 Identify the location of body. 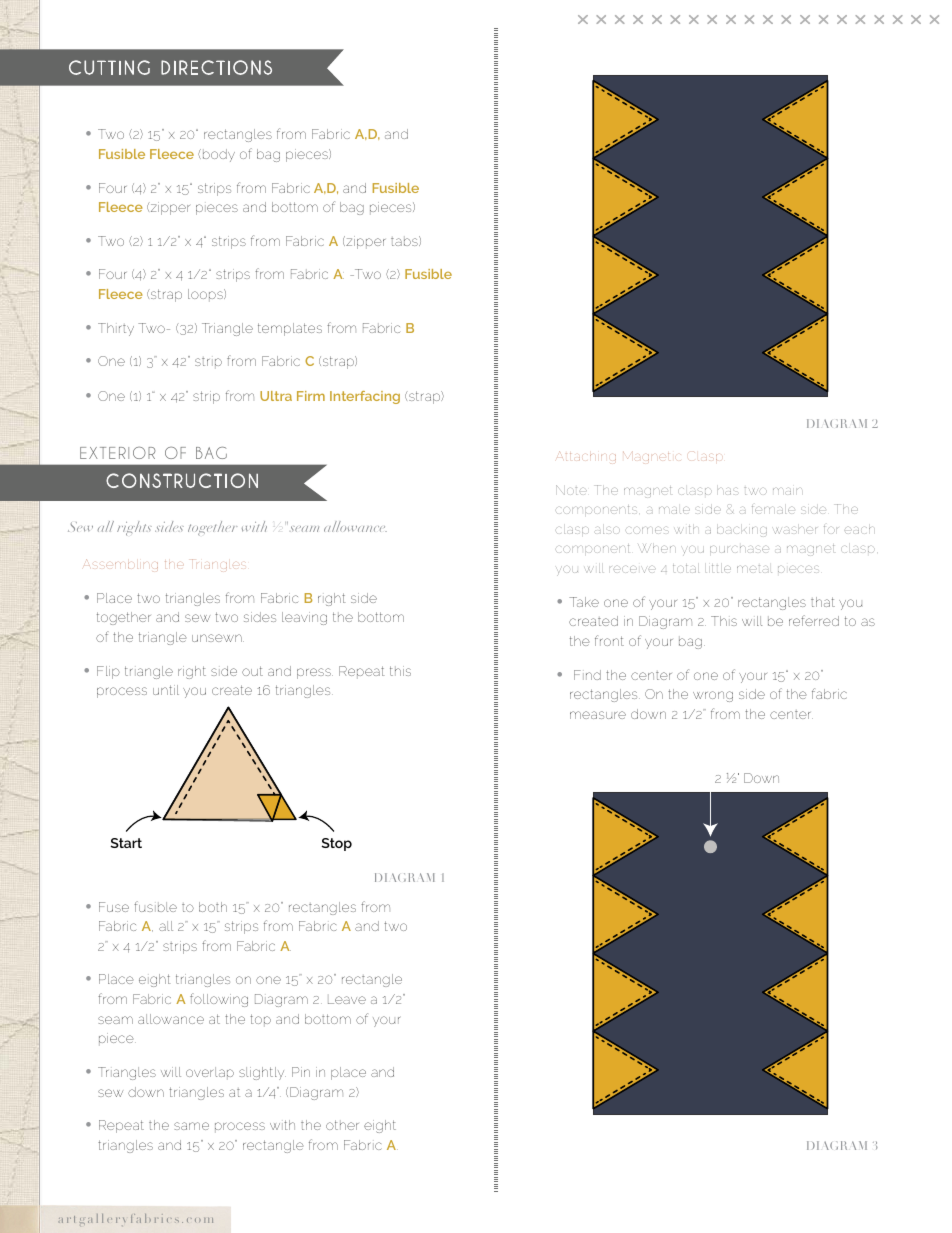
(217, 155).
